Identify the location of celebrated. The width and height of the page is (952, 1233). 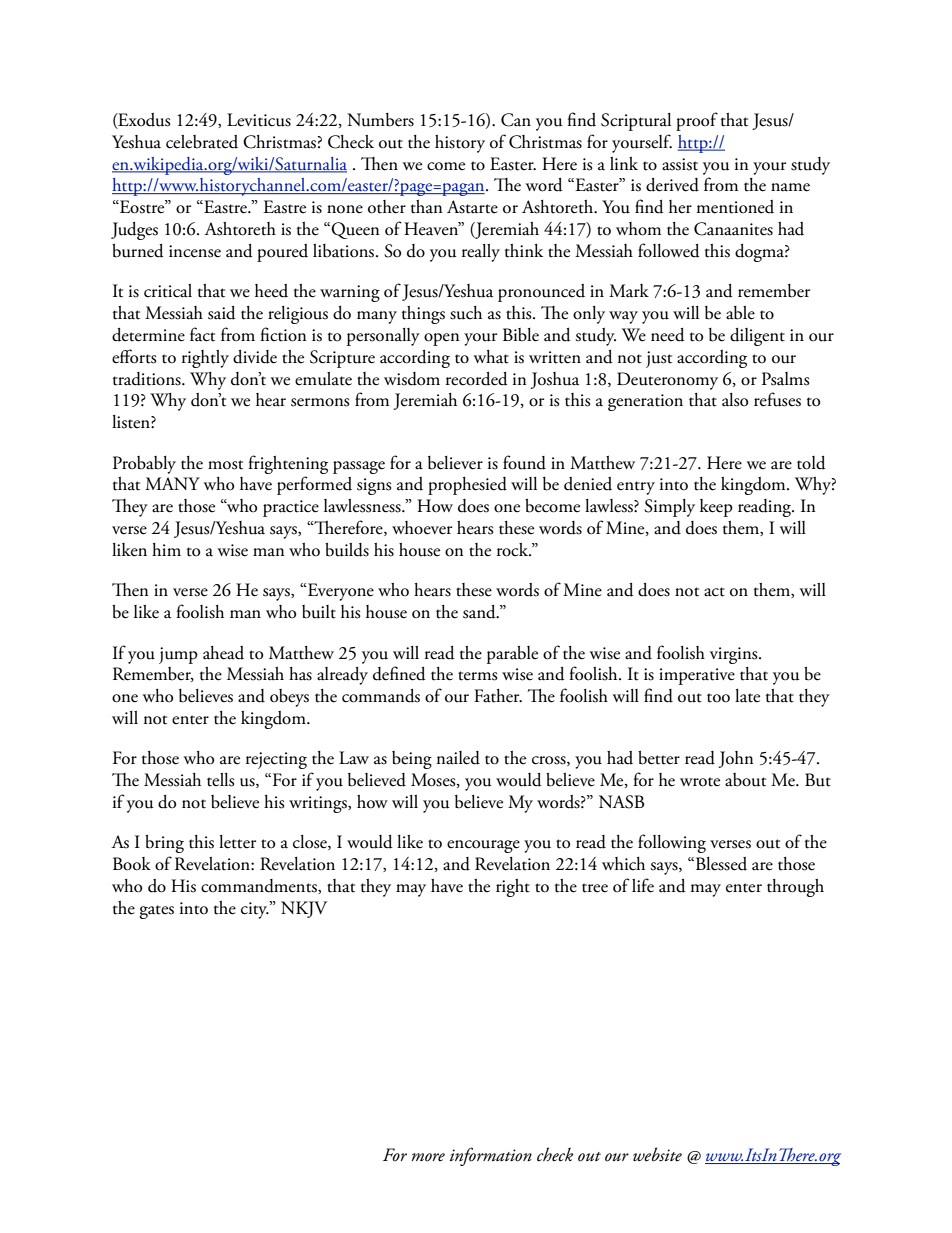
(202, 142).
